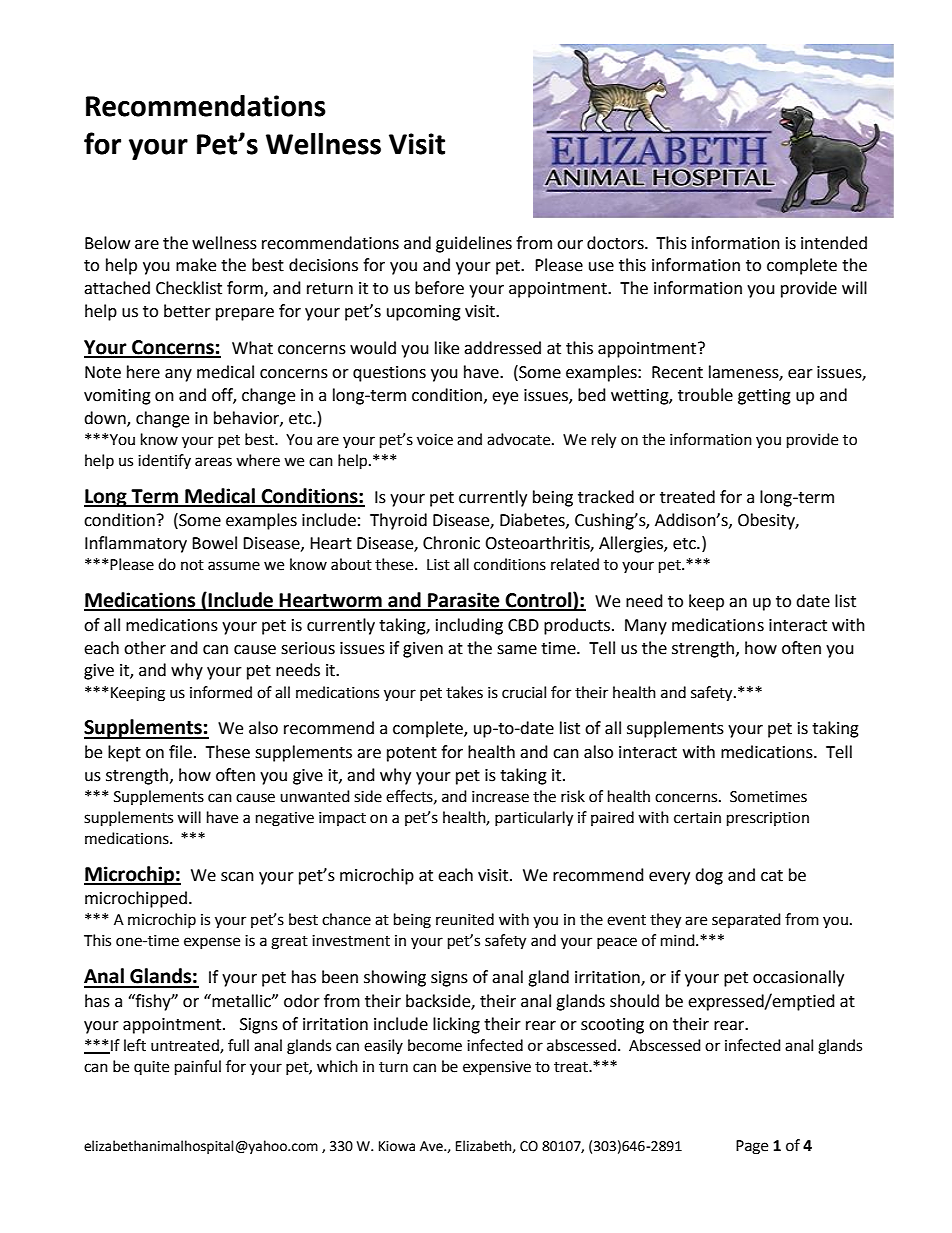  I want to click on intended, so click(834, 243).
